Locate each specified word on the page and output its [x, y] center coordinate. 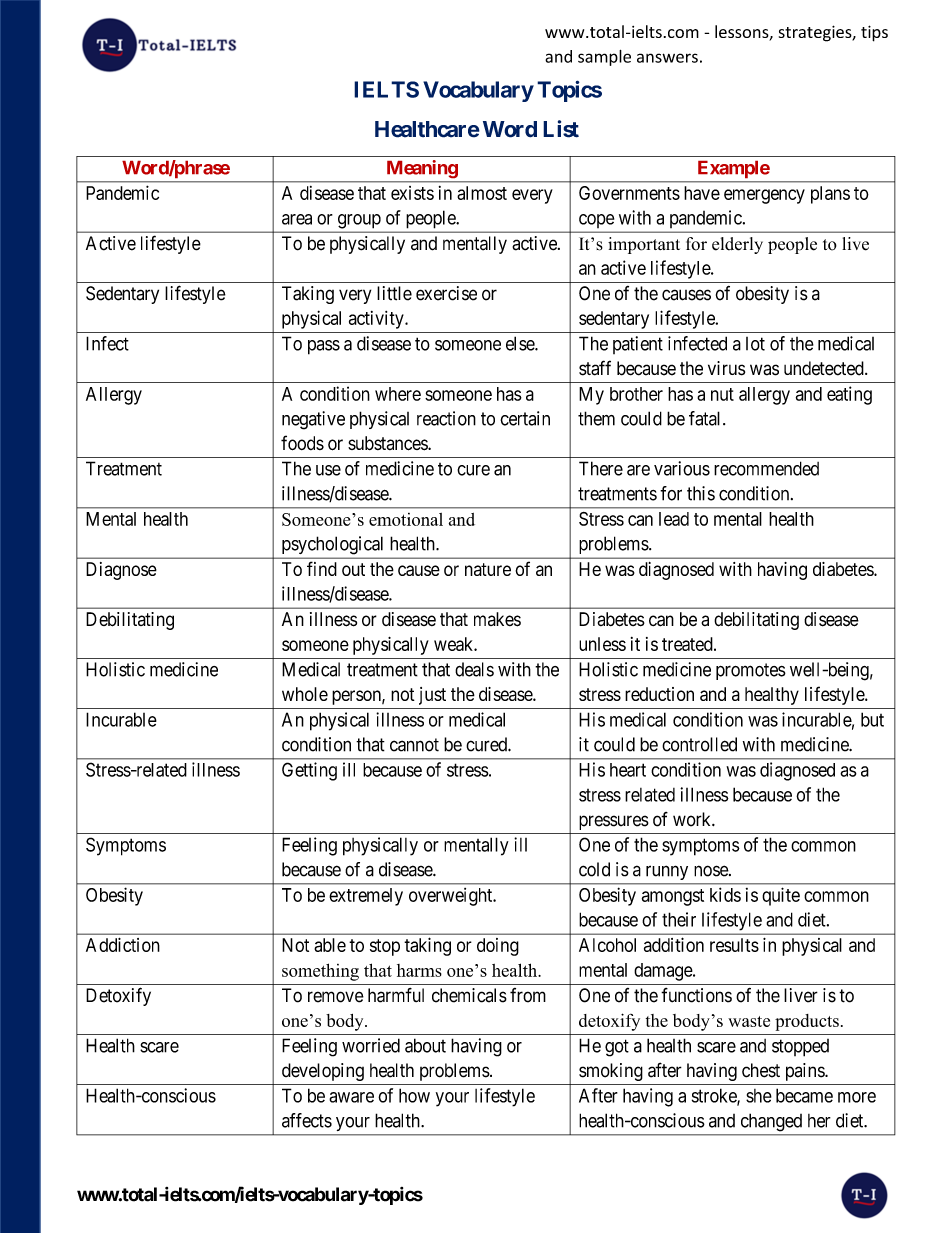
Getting [309, 771]
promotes [751, 671]
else [521, 343]
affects [307, 1120]
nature [488, 569]
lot [755, 344]
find [322, 568]
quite [781, 896]
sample [604, 58]
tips [874, 33]
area [297, 219]
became [804, 1095]
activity [377, 320]
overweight [452, 897]
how [414, 1095]
